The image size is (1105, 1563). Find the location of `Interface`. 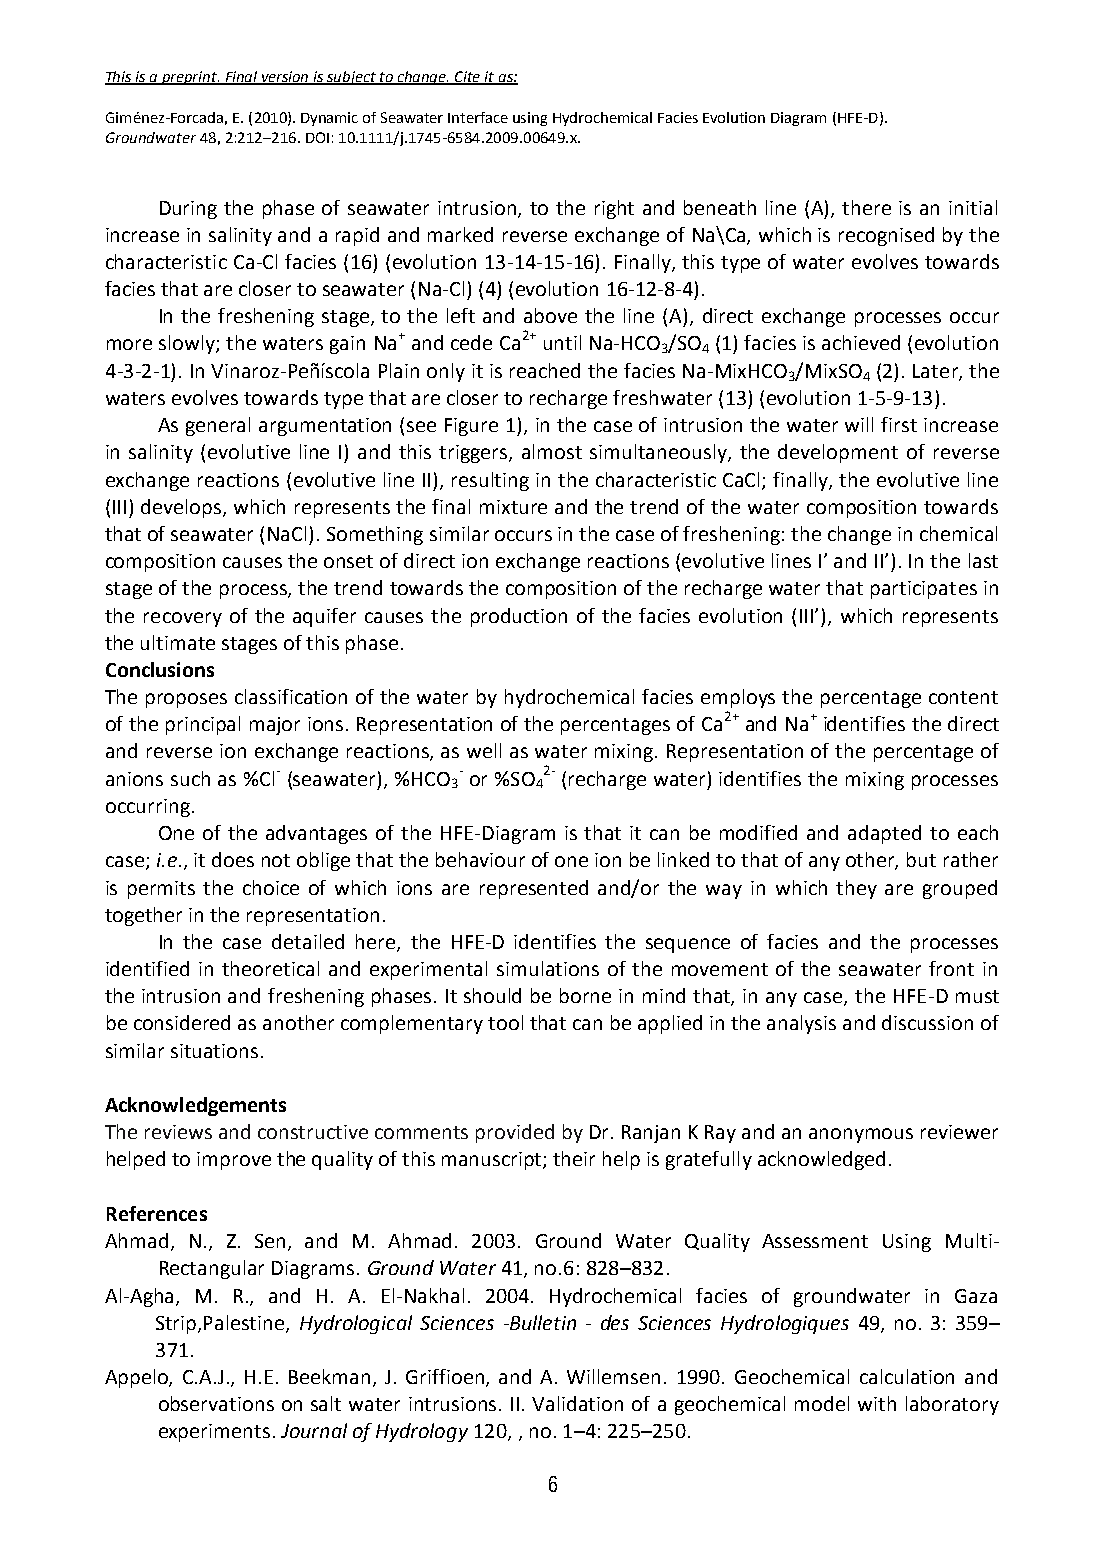

Interface is located at coordinates (478, 117).
